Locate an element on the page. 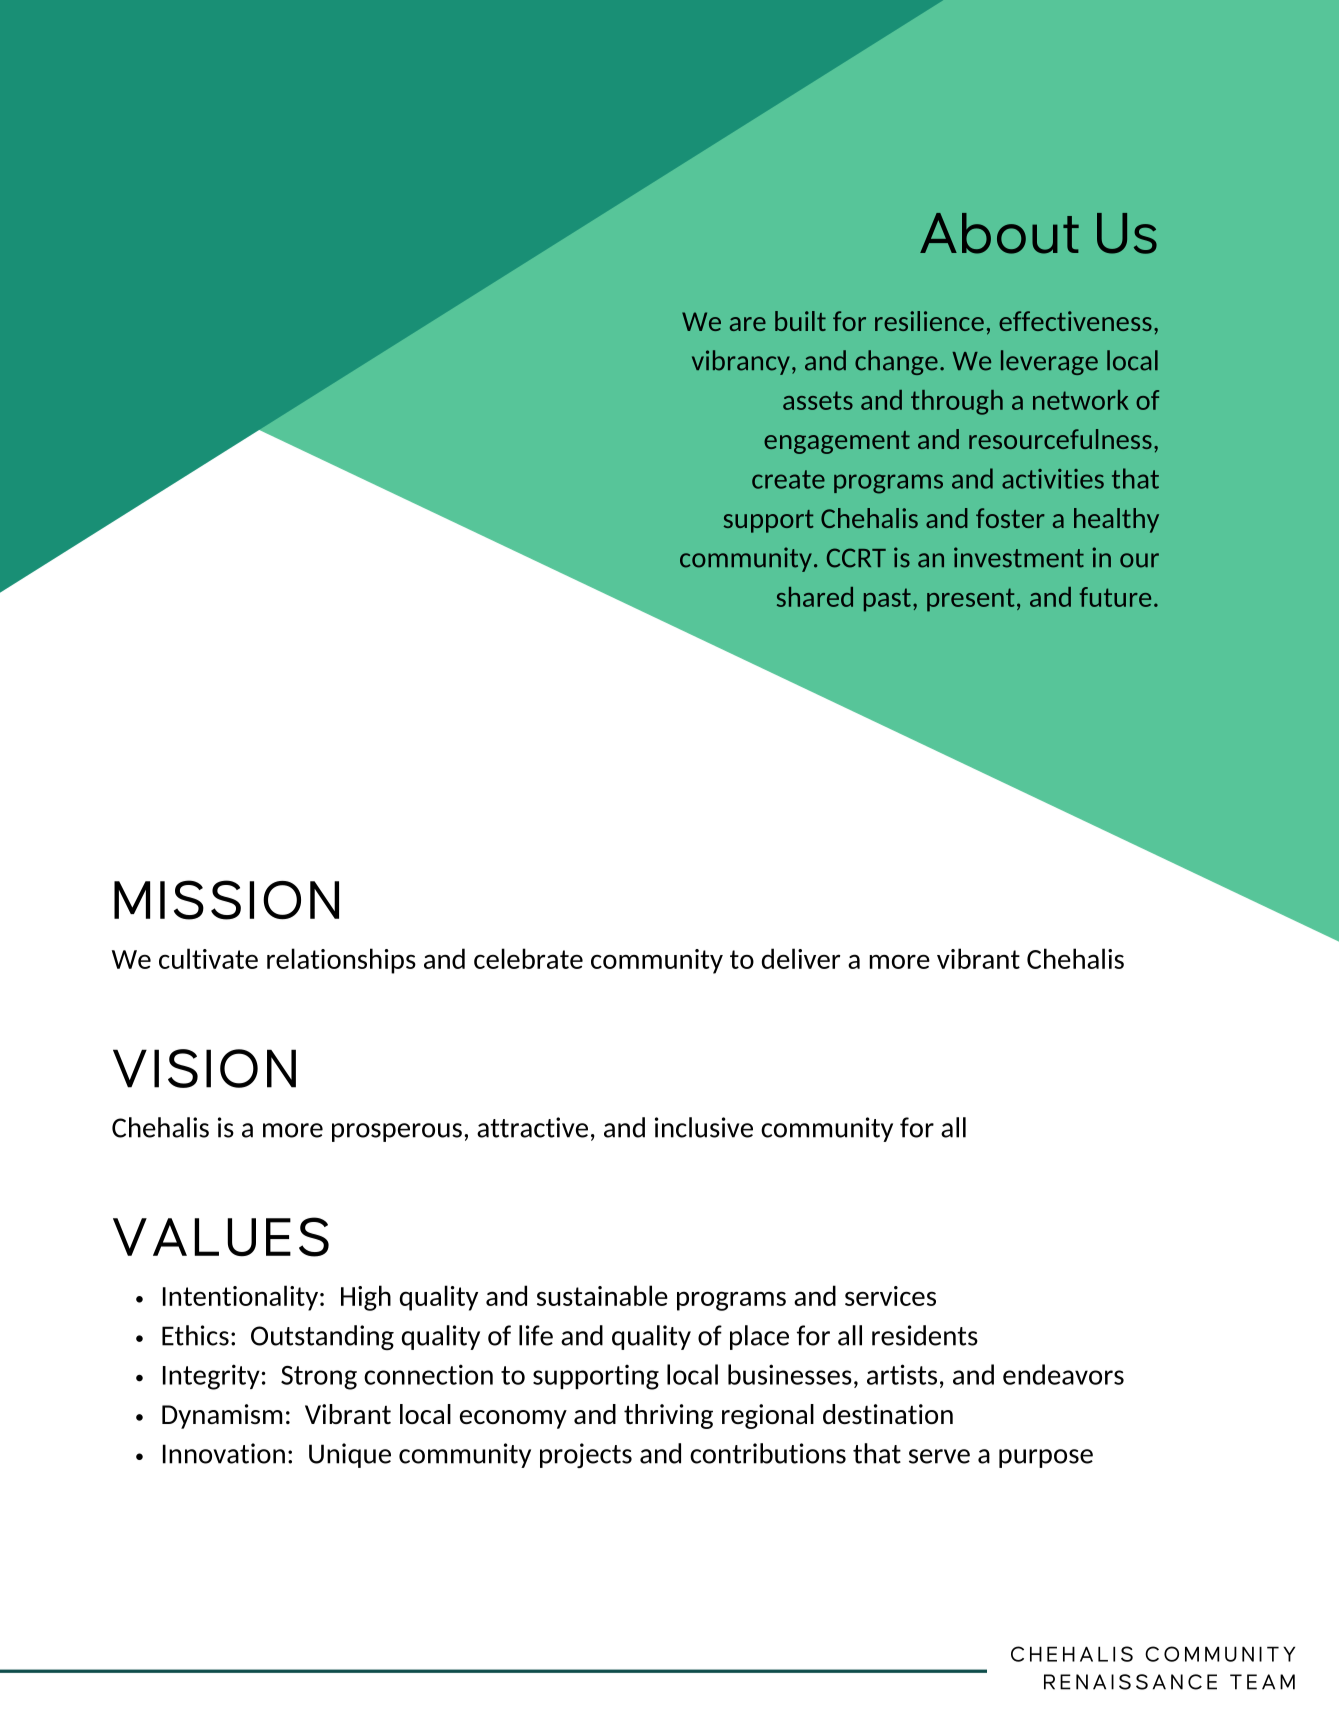  future is located at coordinates (1115, 597).
